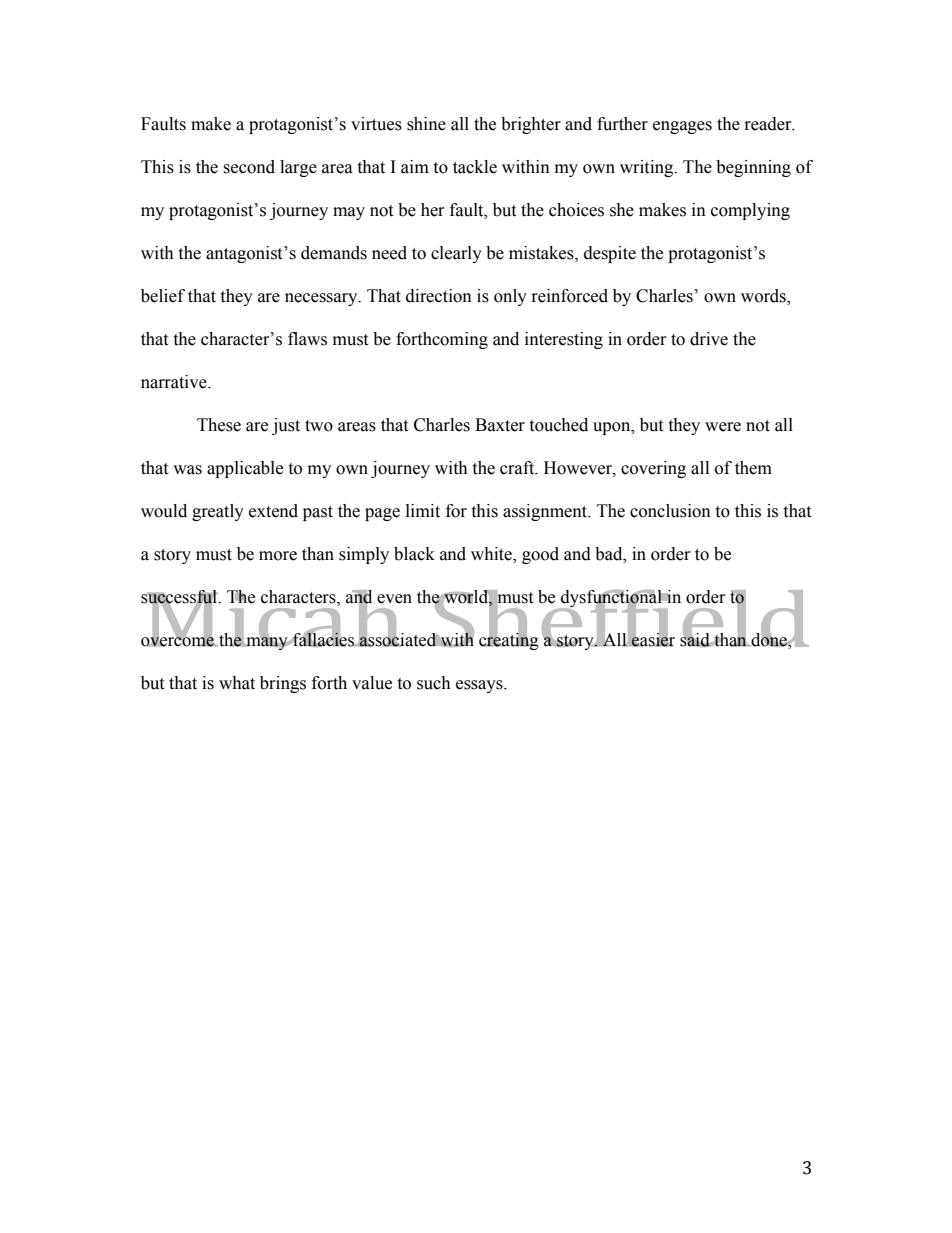 This screenshot has height=1233, width=952. Describe the element at coordinates (670, 511) in the screenshot. I see `conclusion` at that location.
